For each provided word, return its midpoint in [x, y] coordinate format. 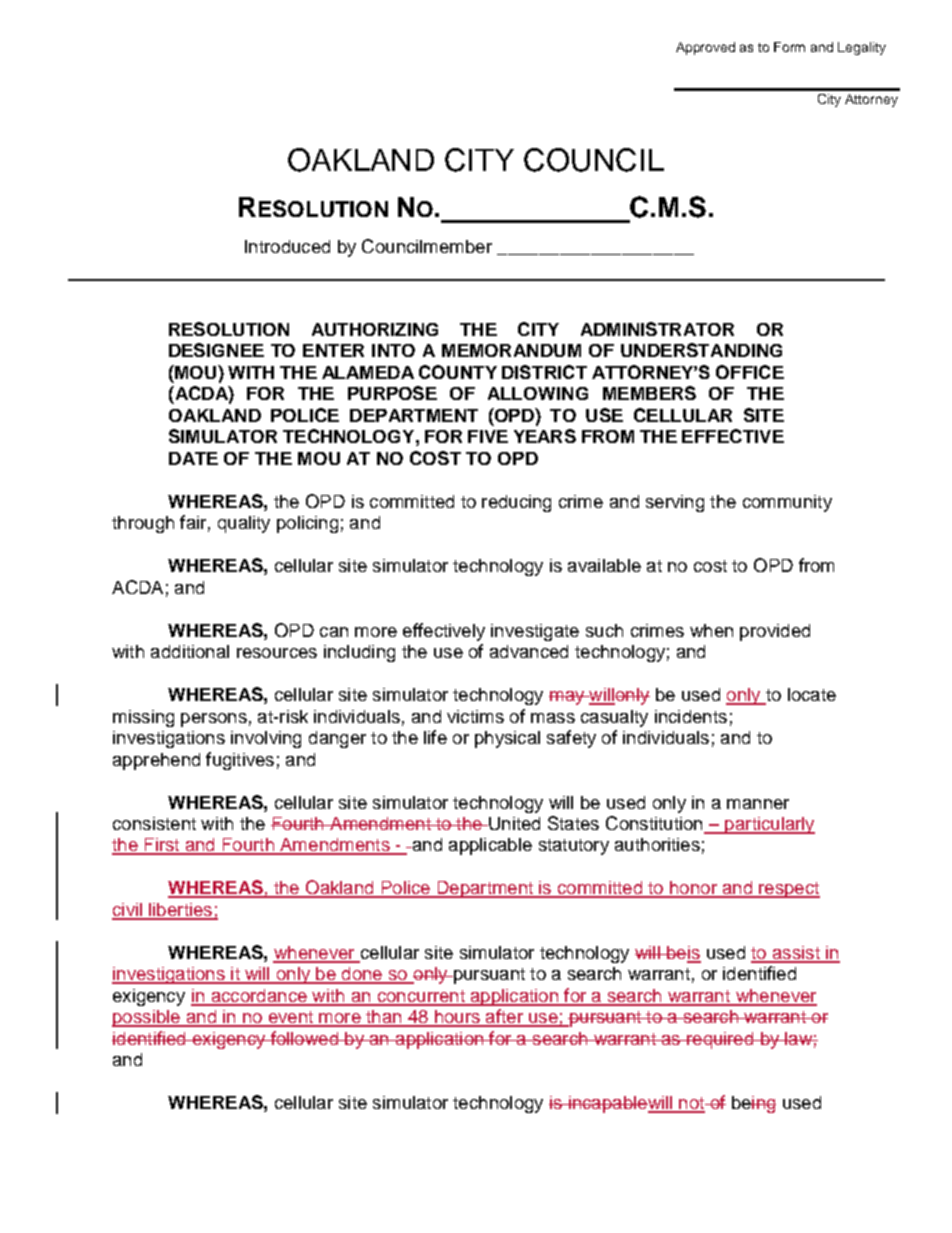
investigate [535, 632]
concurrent [421, 997]
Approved [705, 48]
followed [304, 1038]
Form [789, 47]
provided [775, 632]
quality [244, 524]
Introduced [287, 246]
